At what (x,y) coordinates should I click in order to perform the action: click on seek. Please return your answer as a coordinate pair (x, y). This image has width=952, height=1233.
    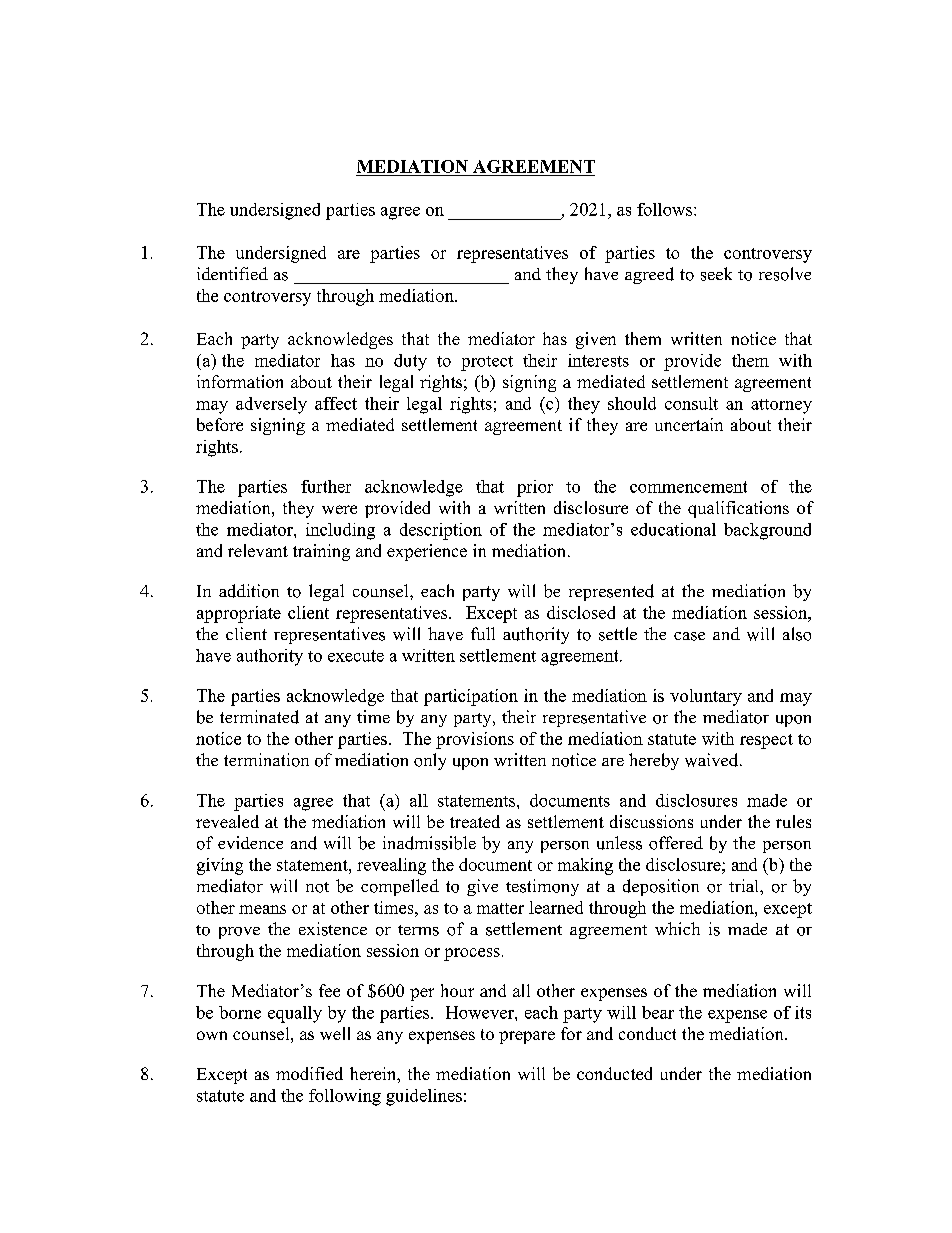
    Looking at the image, I should click on (716, 274).
